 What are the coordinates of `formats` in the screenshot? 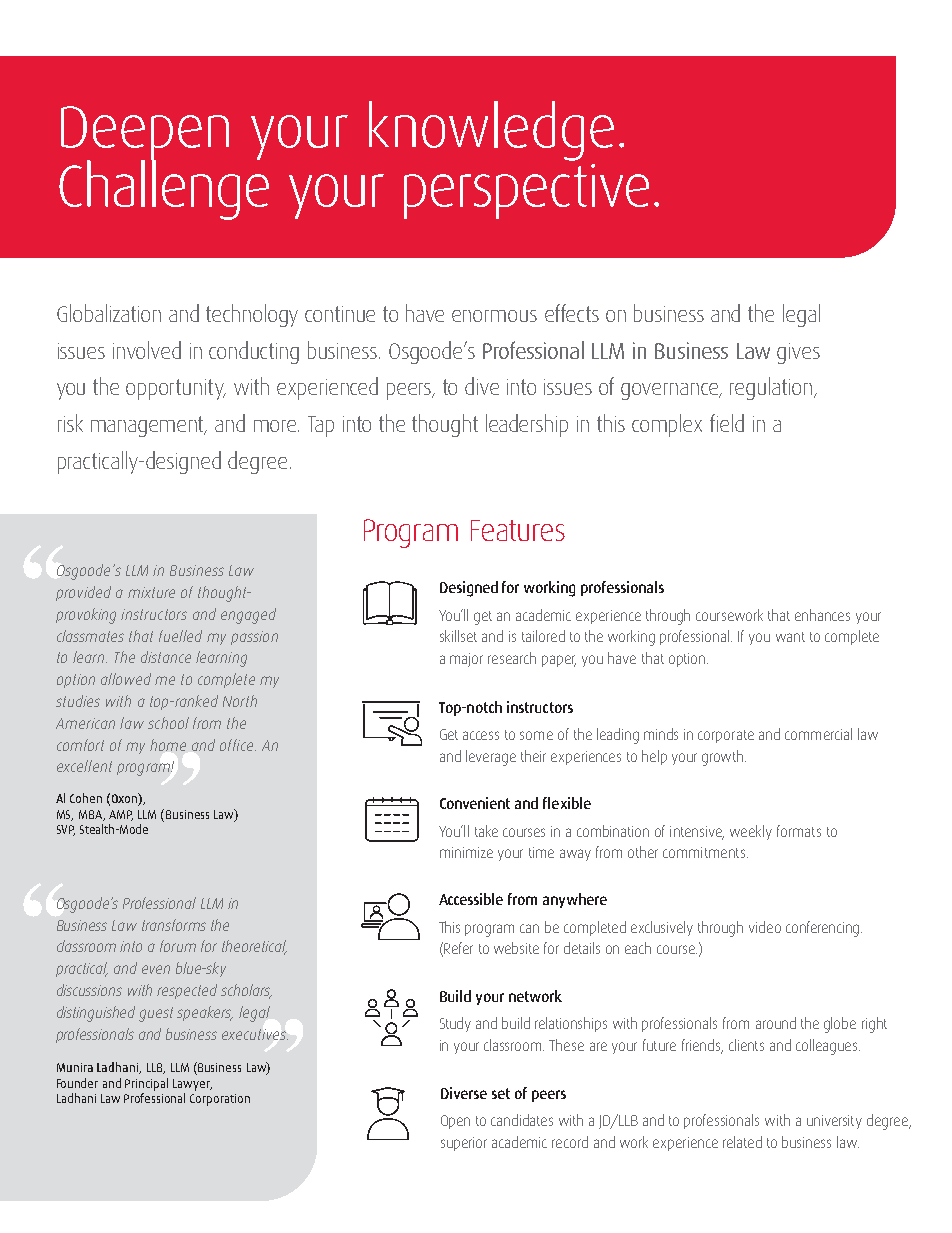 It's located at (799, 831).
